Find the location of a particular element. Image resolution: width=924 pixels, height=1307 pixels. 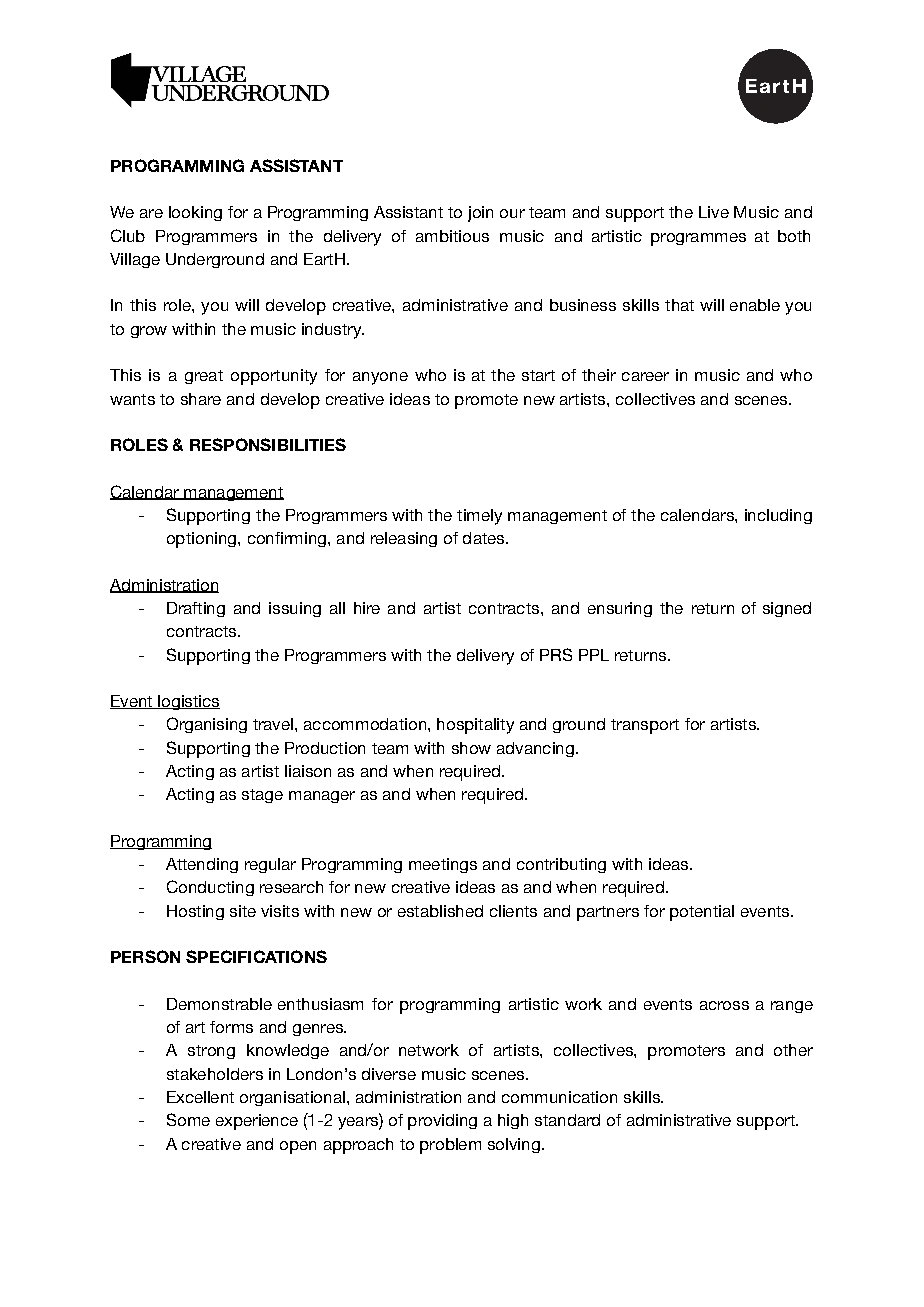

anyone is located at coordinates (380, 378).
